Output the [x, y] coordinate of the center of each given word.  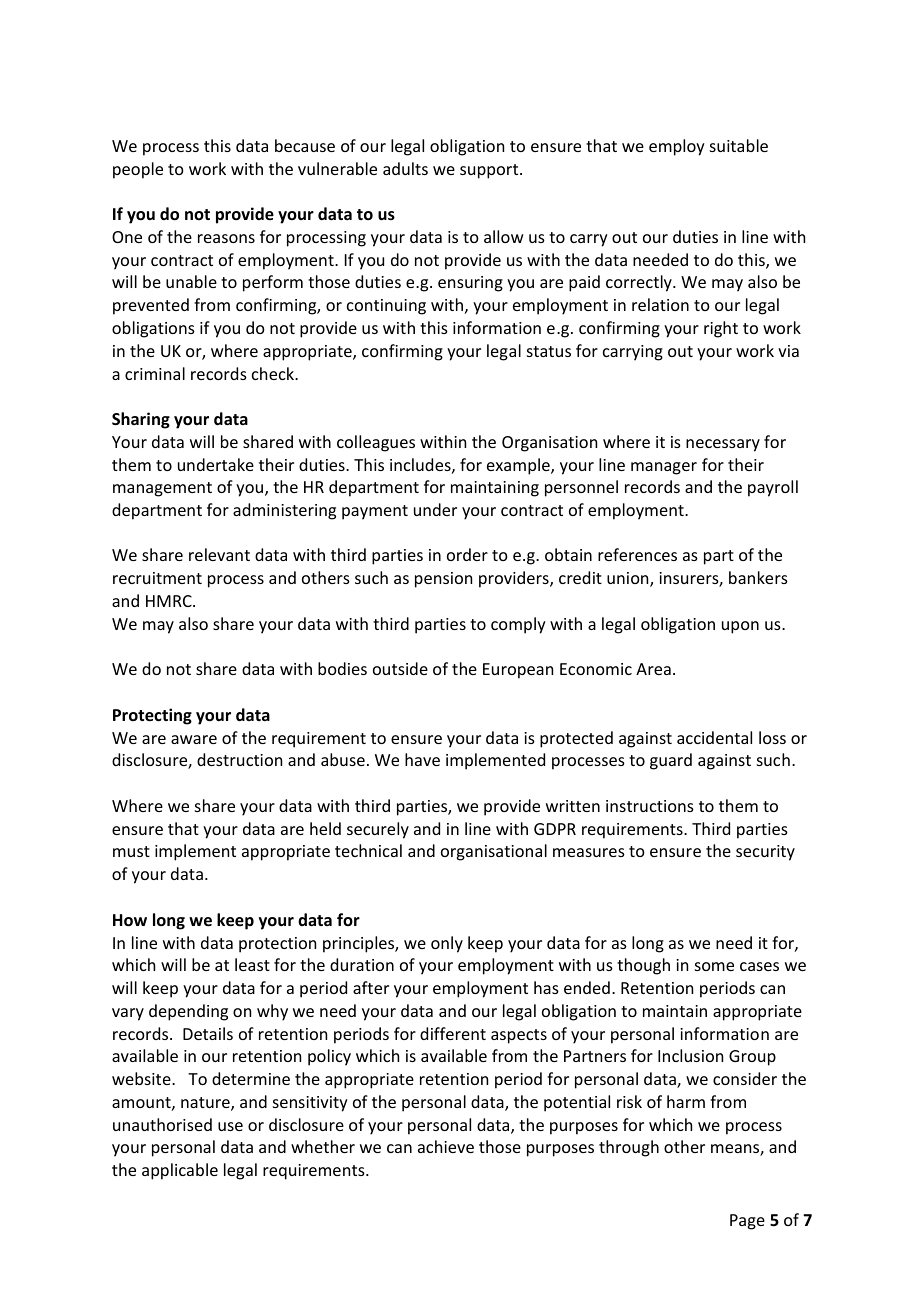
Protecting [152, 716]
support [490, 171]
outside [400, 668]
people [138, 170]
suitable [739, 145]
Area [653, 669]
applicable [180, 1171]
